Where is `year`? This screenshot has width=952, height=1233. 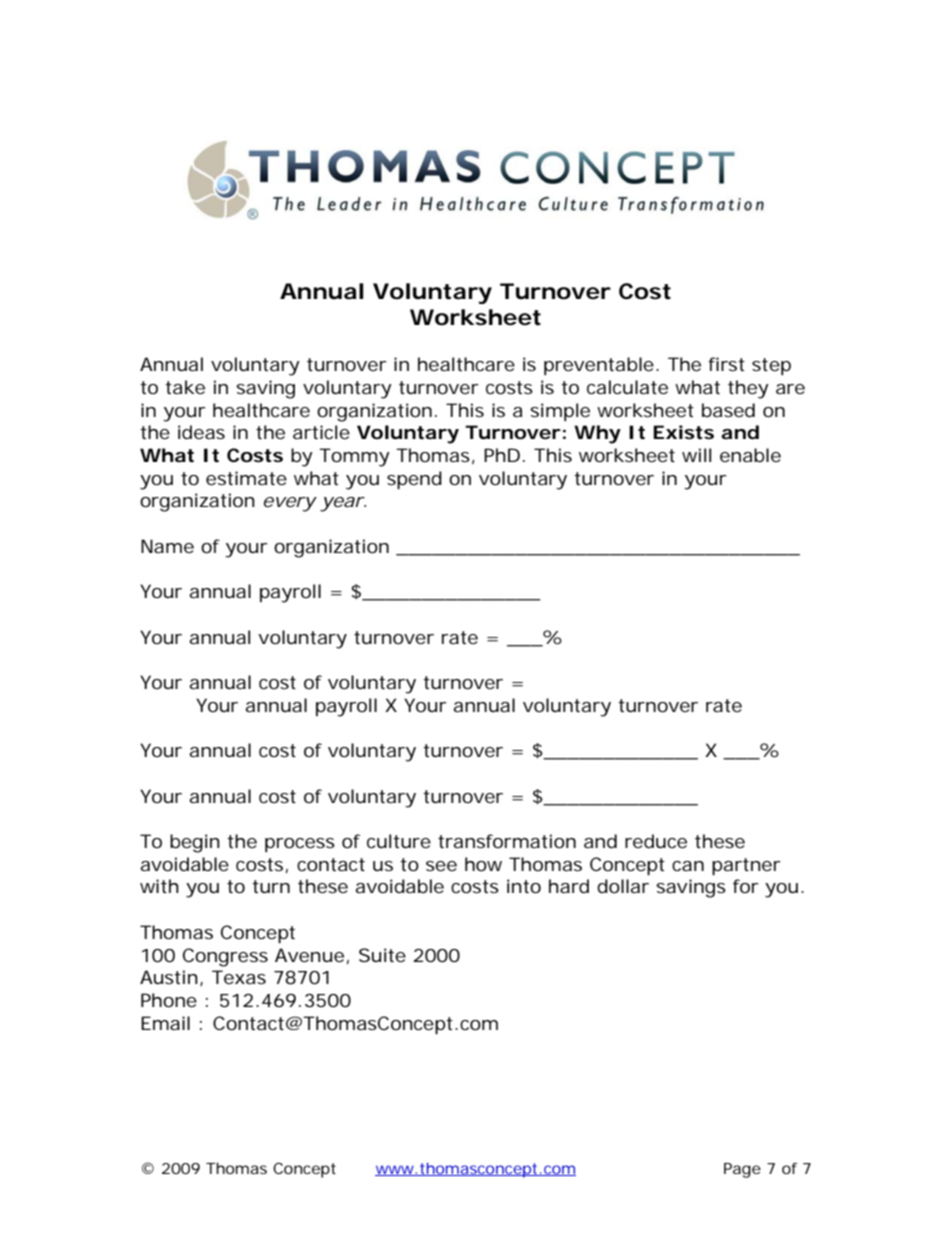 year is located at coordinates (341, 504).
